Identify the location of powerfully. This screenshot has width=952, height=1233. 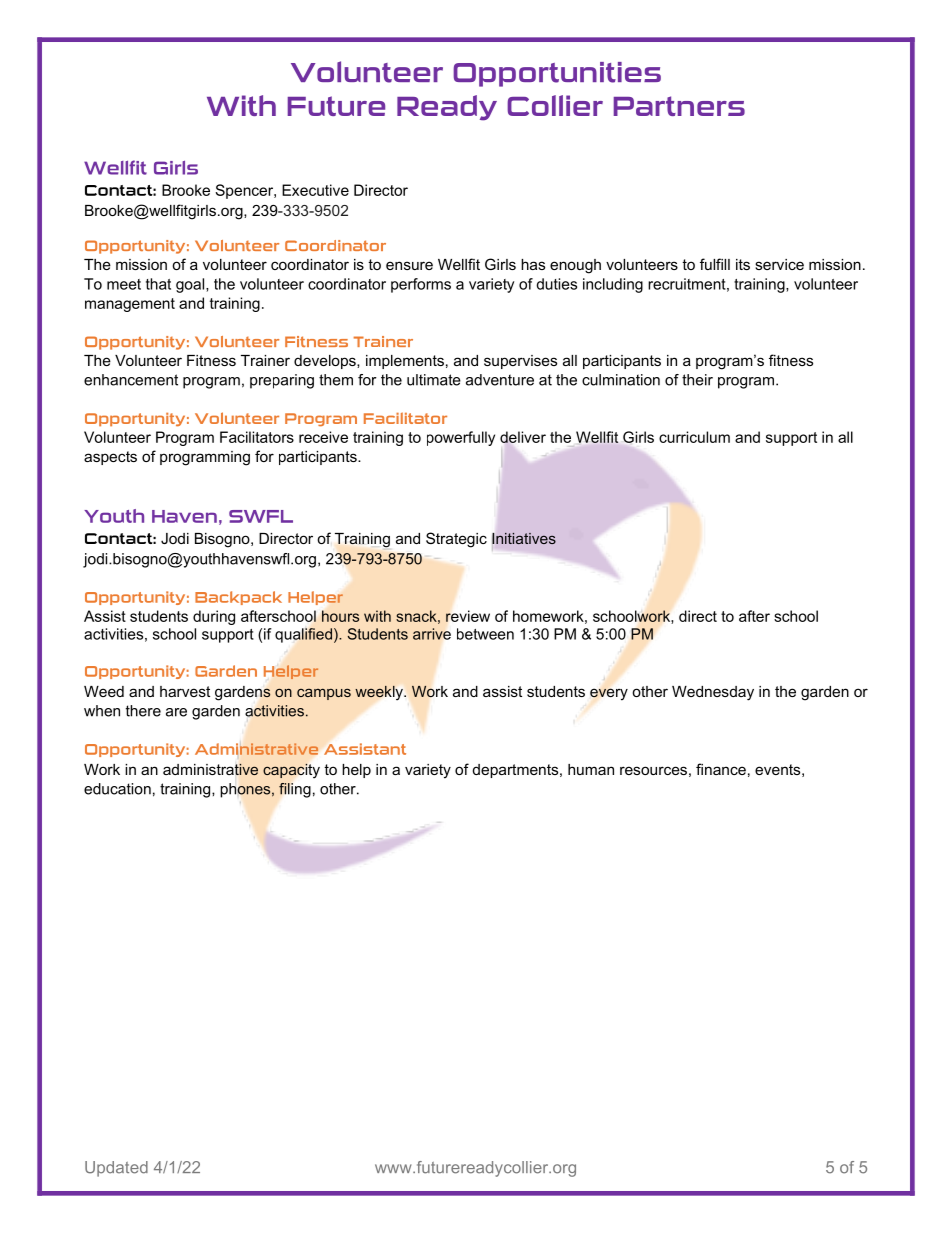
(461, 438).
